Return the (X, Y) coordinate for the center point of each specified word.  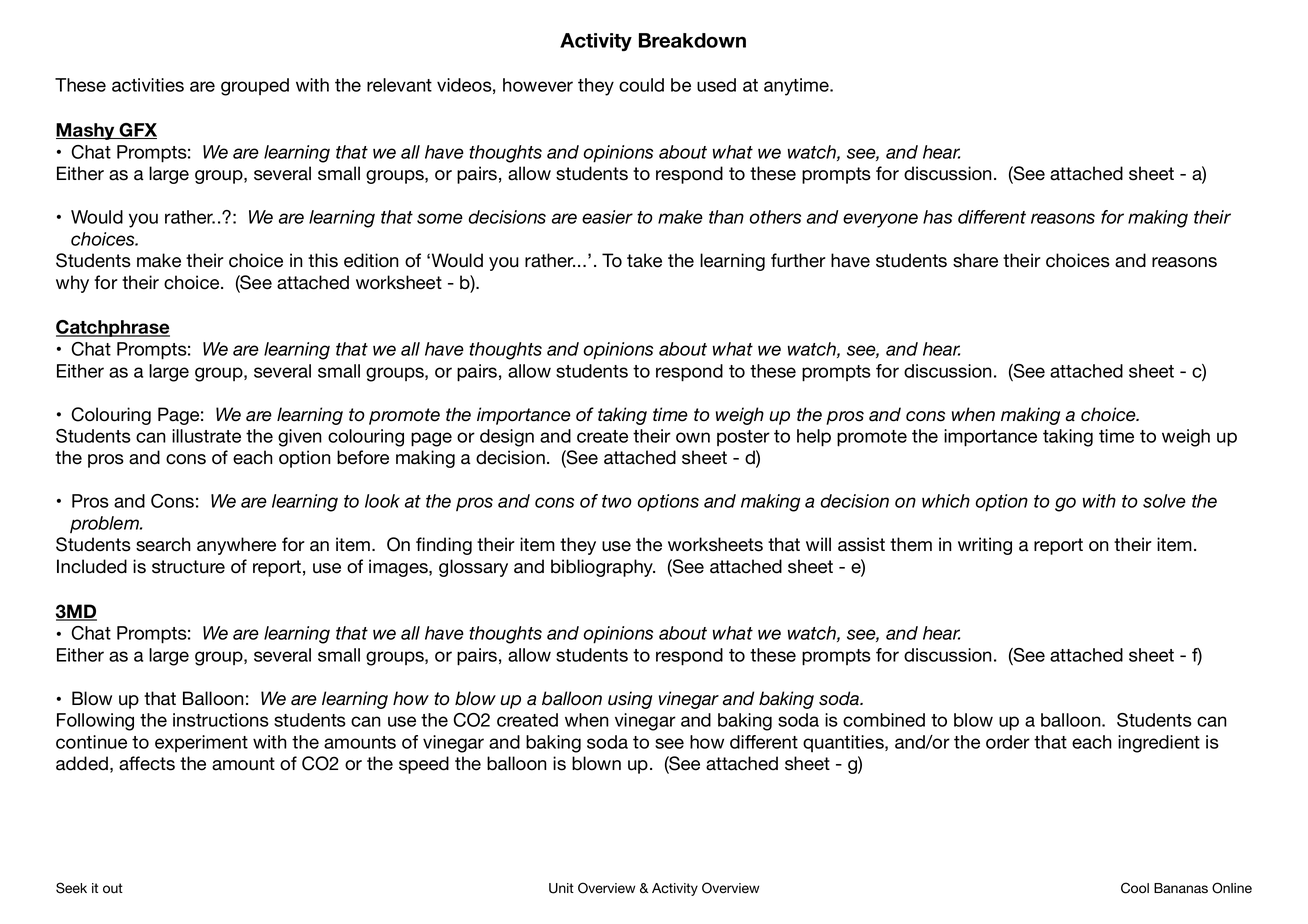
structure (188, 567)
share (975, 260)
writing (985, 546)
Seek (71, 888)
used (716, 85)
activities (148, 85)
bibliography (603, 568)
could (641, 85)
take (644, 260)
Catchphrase (113, 328)
